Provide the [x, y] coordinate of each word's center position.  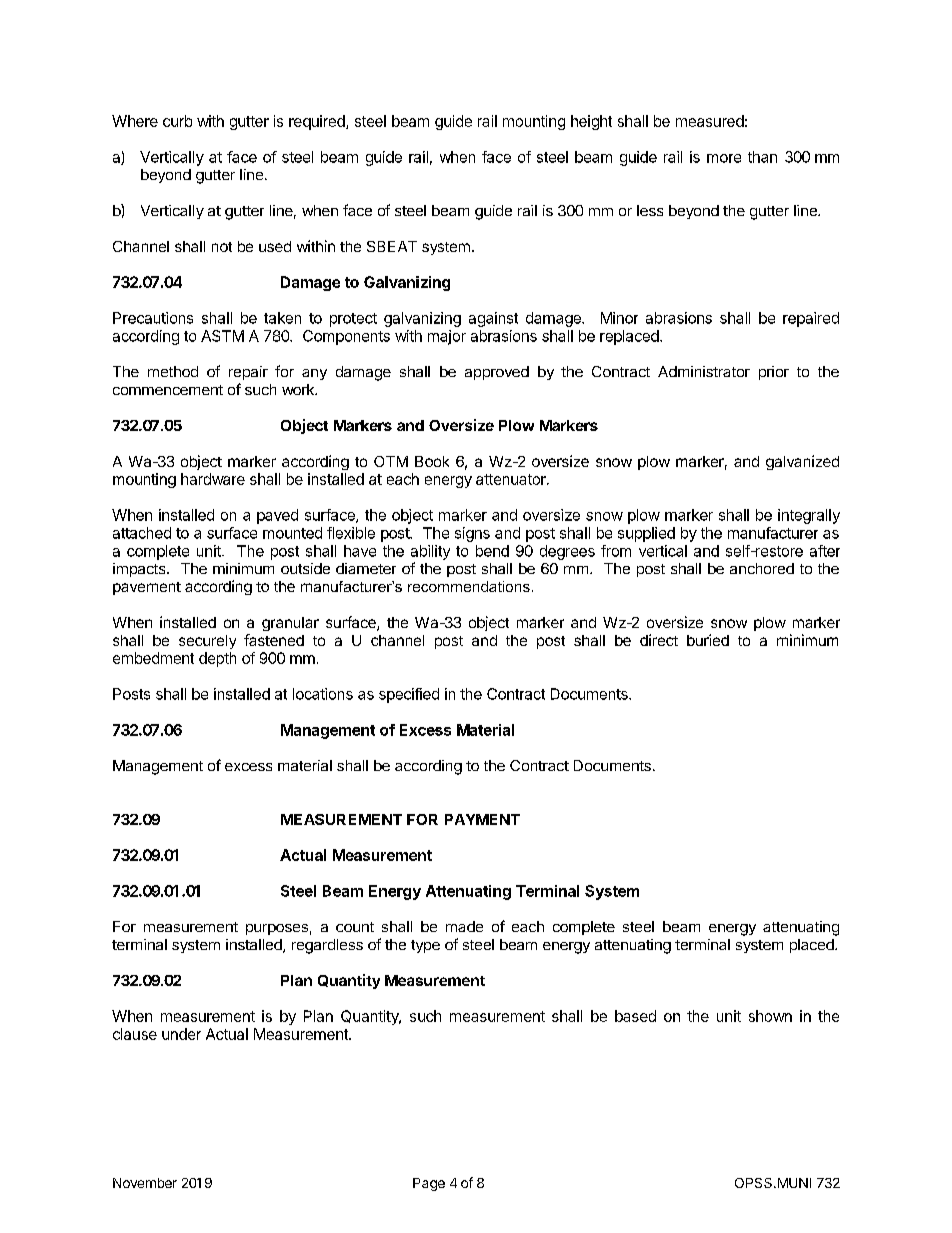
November [145, 1183]
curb [177, 121]
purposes [277, 929]
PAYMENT [482, 819]
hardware [213, 479]
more [724, 158]
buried [708, 640]
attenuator [512, 479]
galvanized [802, 462]
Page [429, 1184]
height [591, 122]
